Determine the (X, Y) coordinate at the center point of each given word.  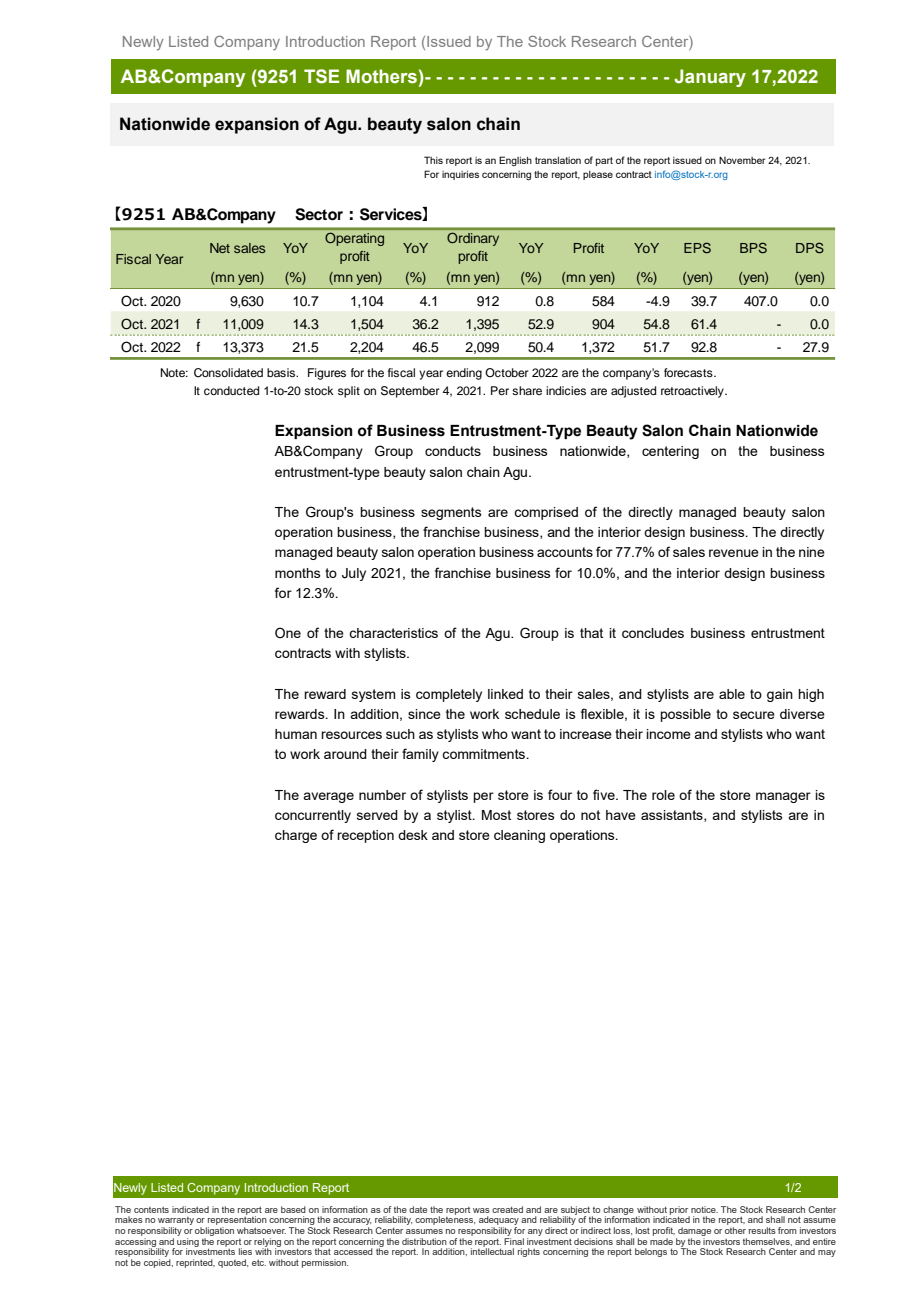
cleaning (519, 836)
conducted (231, 390)
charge (296, 836)
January (710, 78)
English (515, 161)
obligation (214, 1231)
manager (783, 797)
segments (451, 513)
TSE (321, 76)
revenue (734, 553)
